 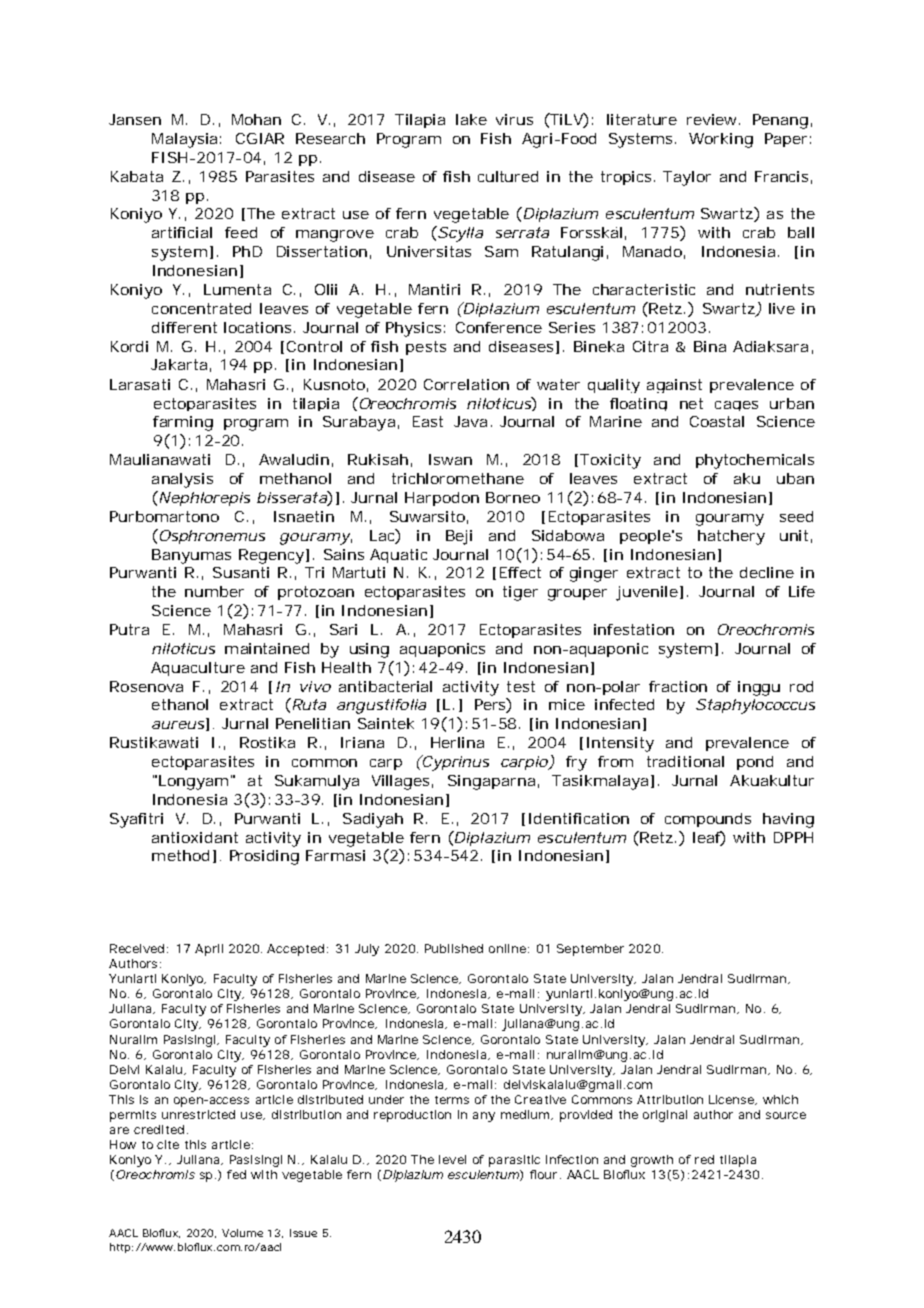 I want to click on test, so click(x=521, y=686).
